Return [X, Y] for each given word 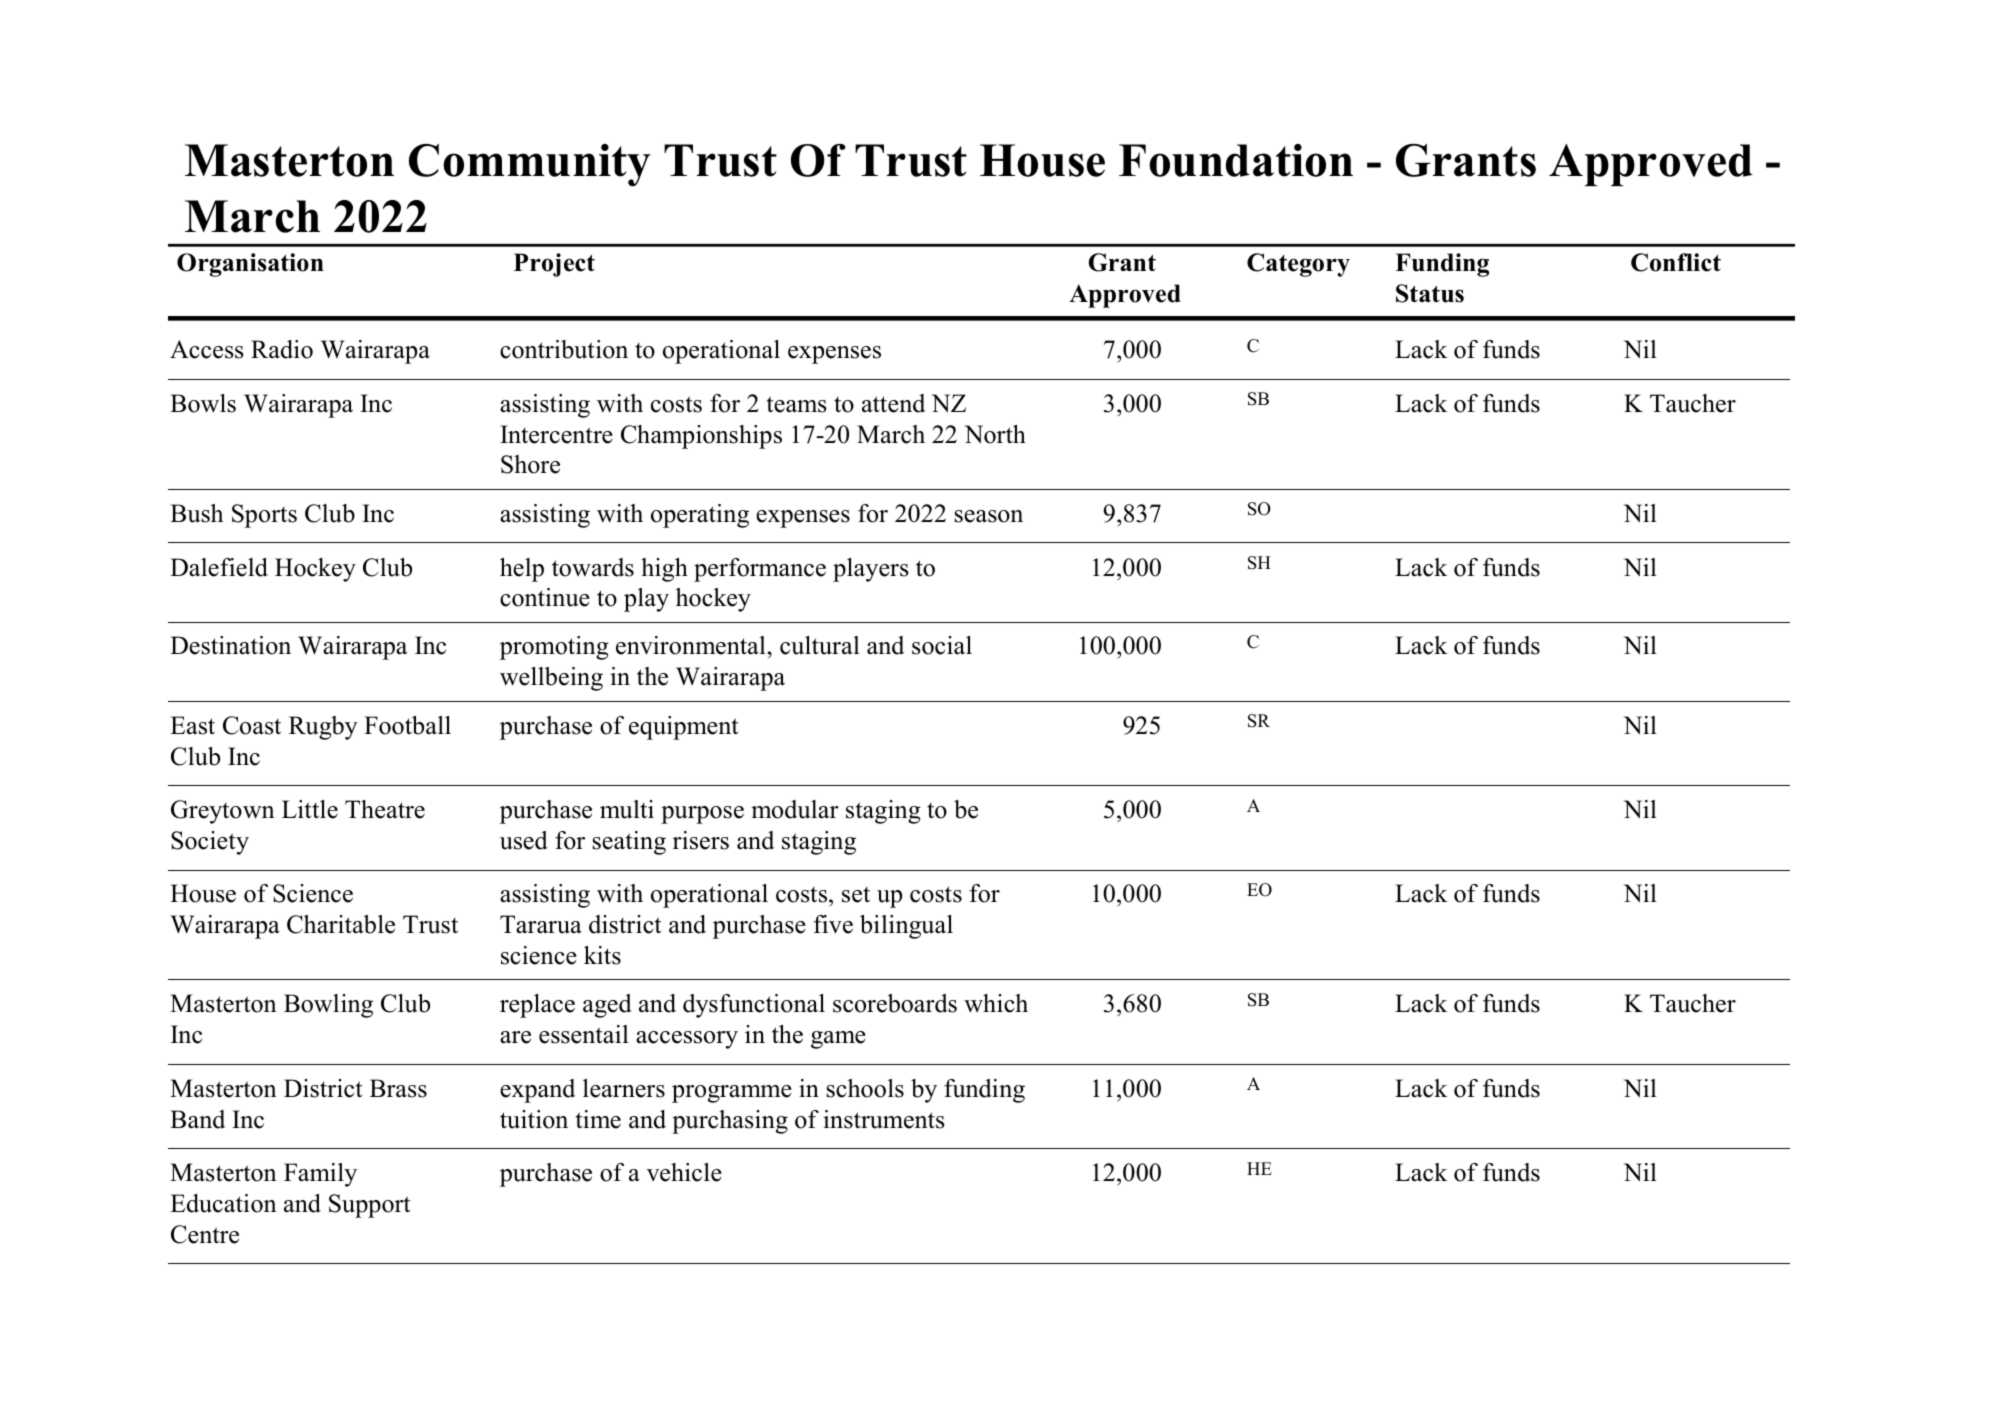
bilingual [906, 927]
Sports [264, 516]
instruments [884, 1119]
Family [320, 1175]
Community [530, 165]
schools [865, 1088]
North [995, 434]
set [856, 895]
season [988, 516]
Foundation [1236, 160]
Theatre [385, 809]
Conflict [1676, 262]
